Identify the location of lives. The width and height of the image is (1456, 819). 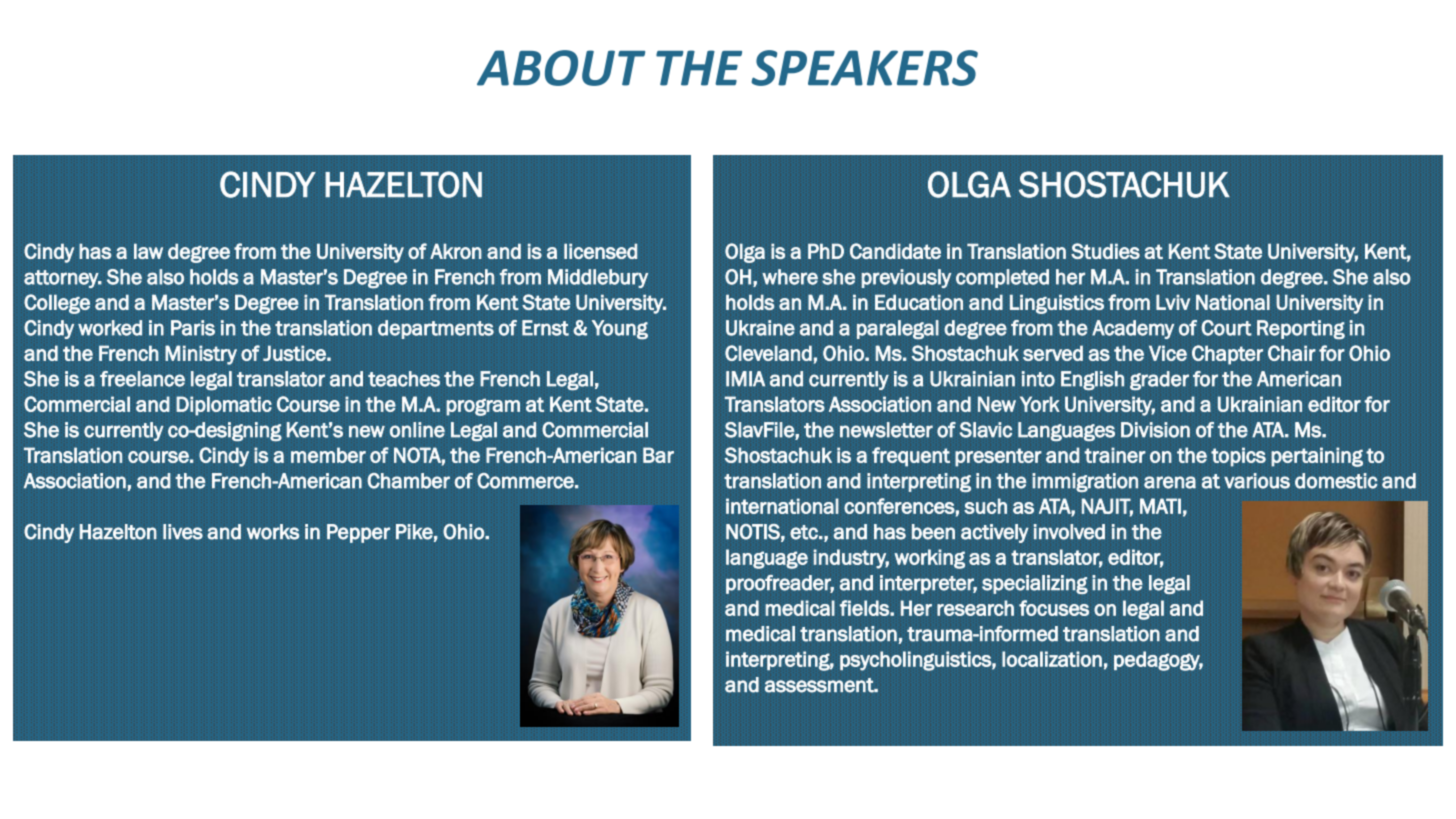
(183, 532).
